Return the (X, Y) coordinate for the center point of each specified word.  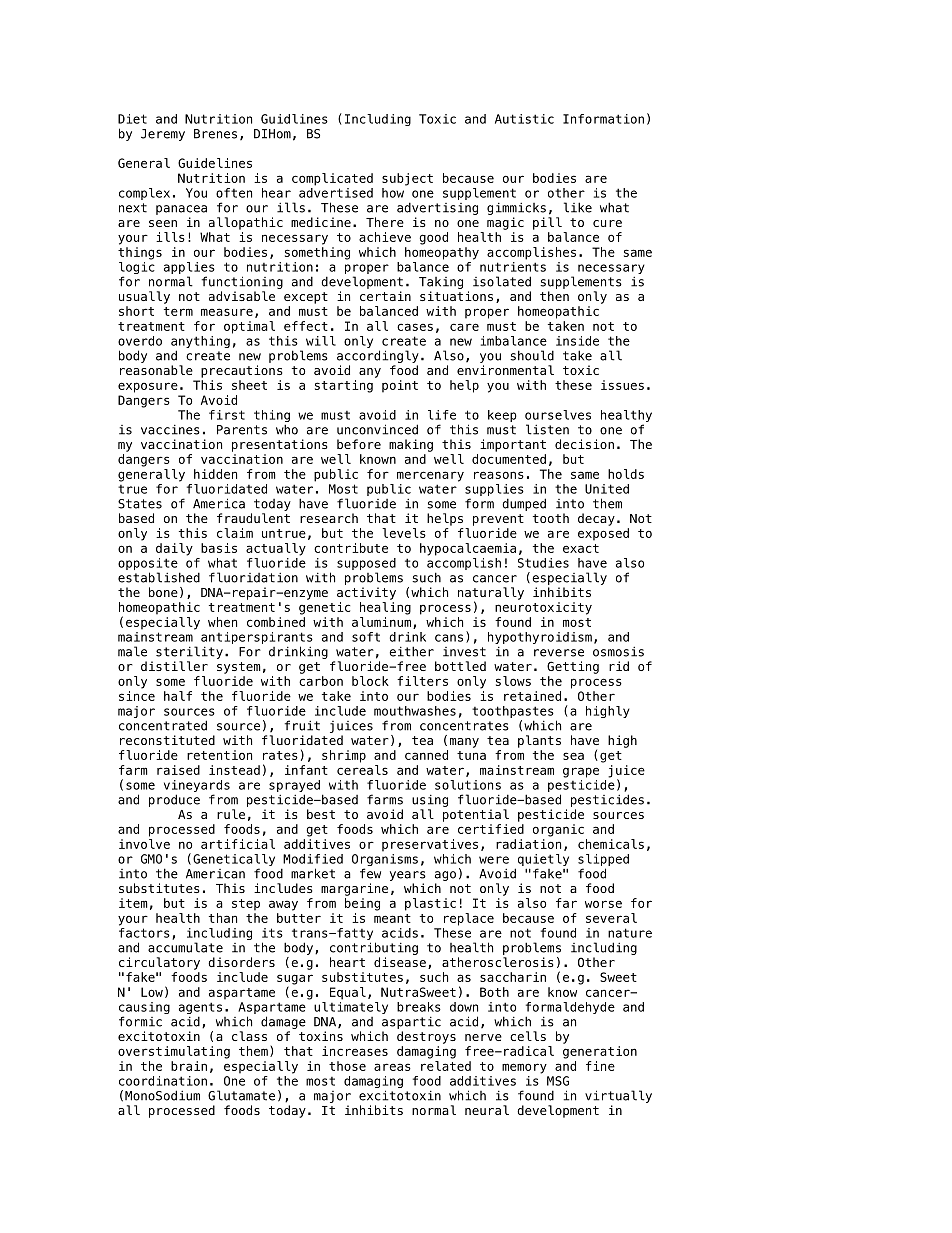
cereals (362, 770)
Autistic (524, 119)
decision (584, 444)
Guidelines (215, 163)
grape (581, 772)
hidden (215, 474)
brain (189, 1066)
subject (407, 179)
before (359, 444)
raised (178, 770)
